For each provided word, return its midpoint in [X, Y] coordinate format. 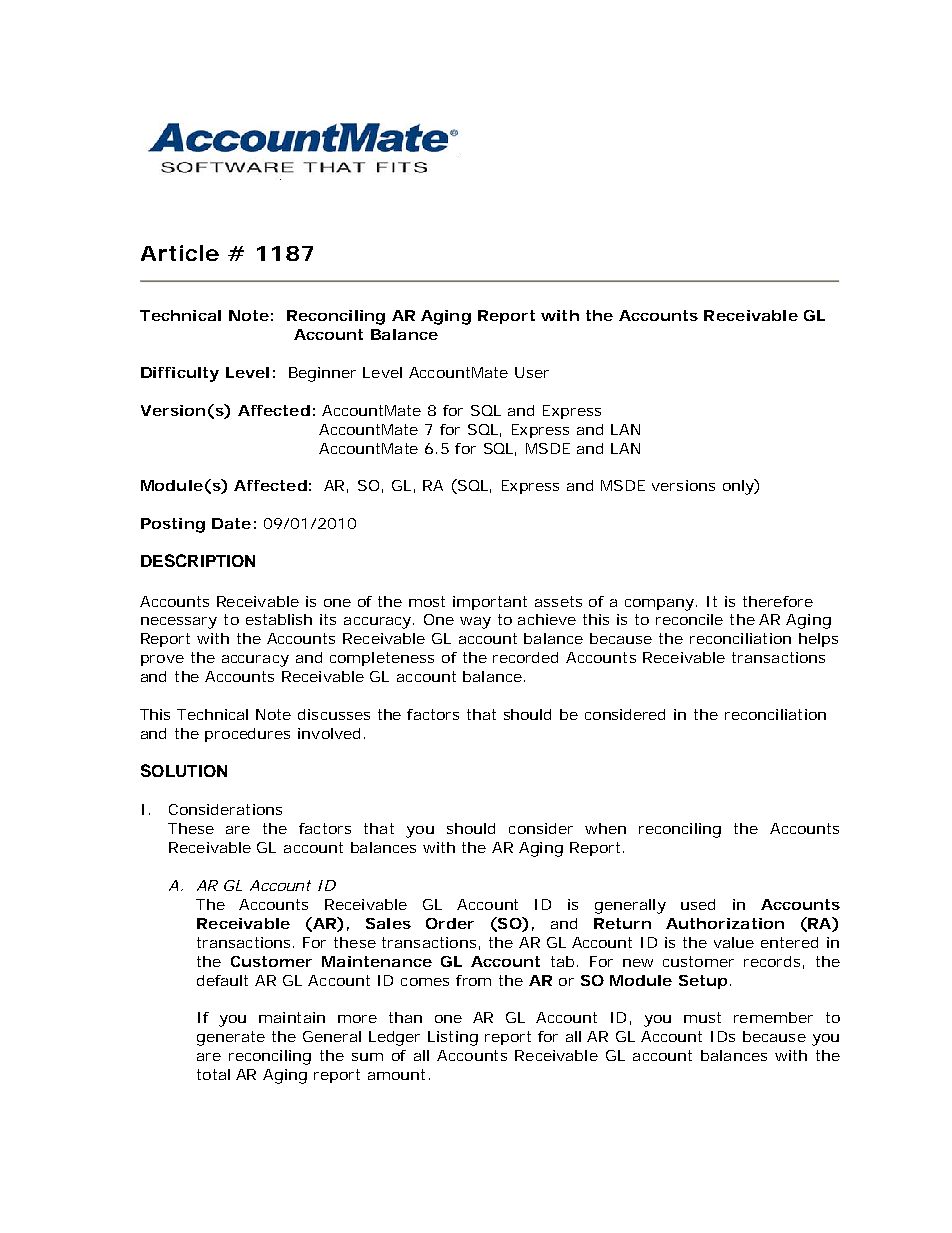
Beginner [322, 374]
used [698, 904]
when [605, 828]
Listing [453, 1038]
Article [180, 253]
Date [231, 523]
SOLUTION [184, 770]
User [532, 372]
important [490, 603]
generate [231, 1038]
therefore [778, 601]
